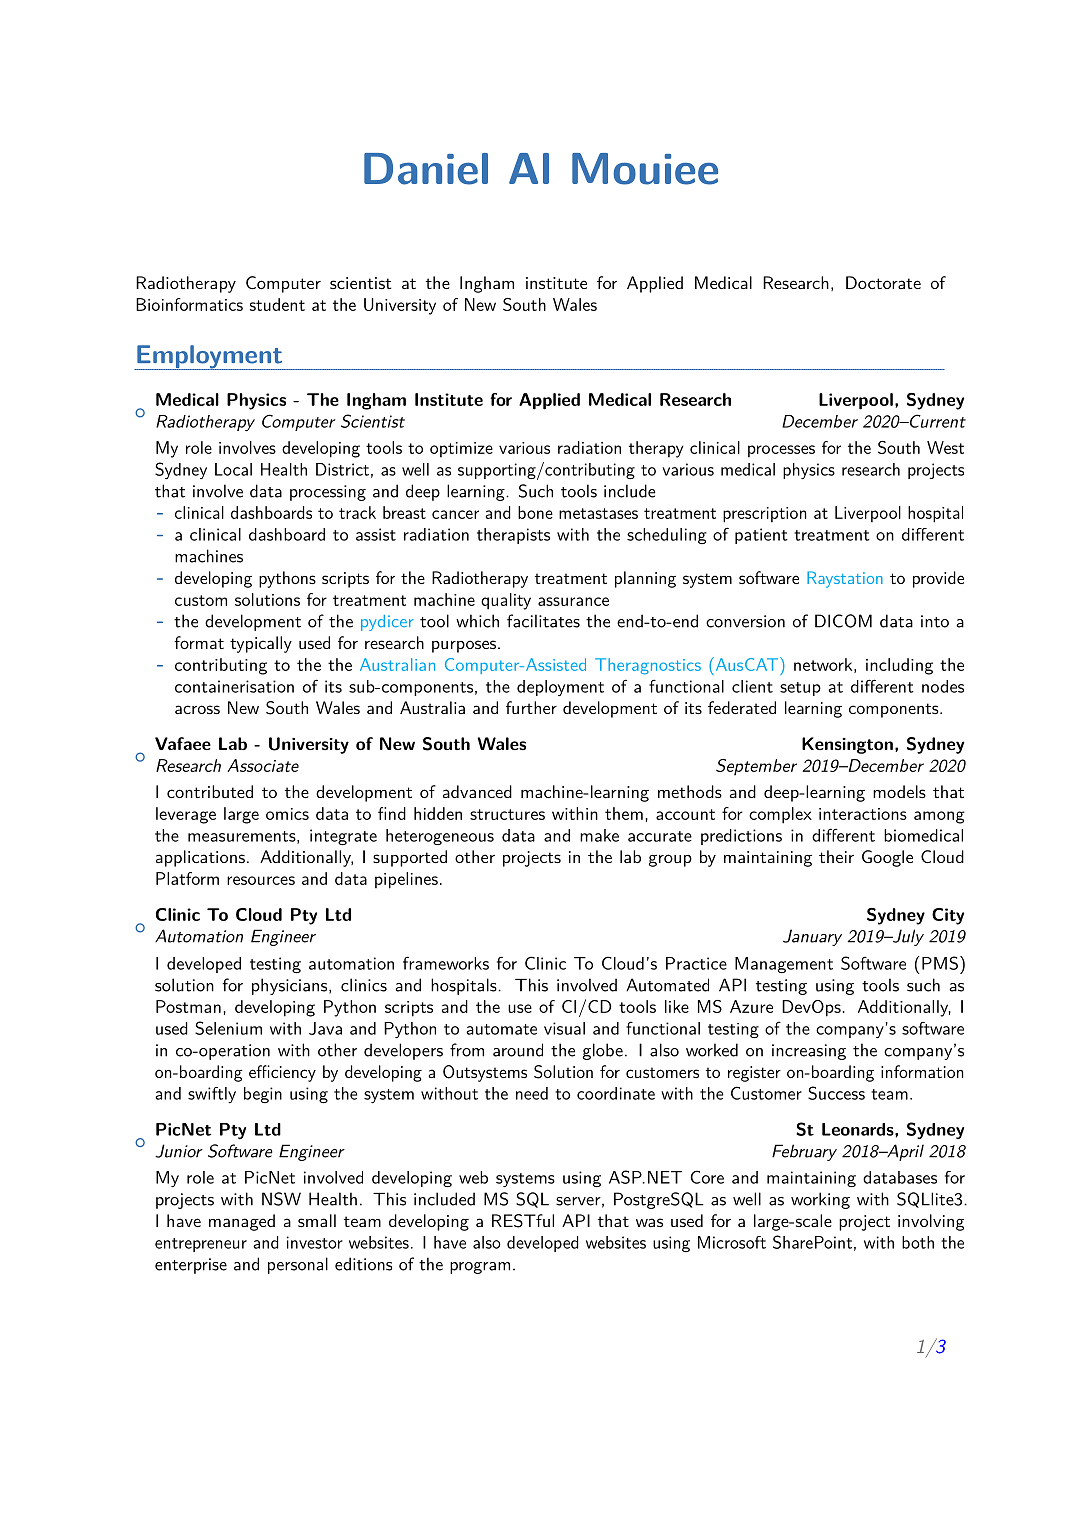  I want to click on physicians, so click(291, 986).
